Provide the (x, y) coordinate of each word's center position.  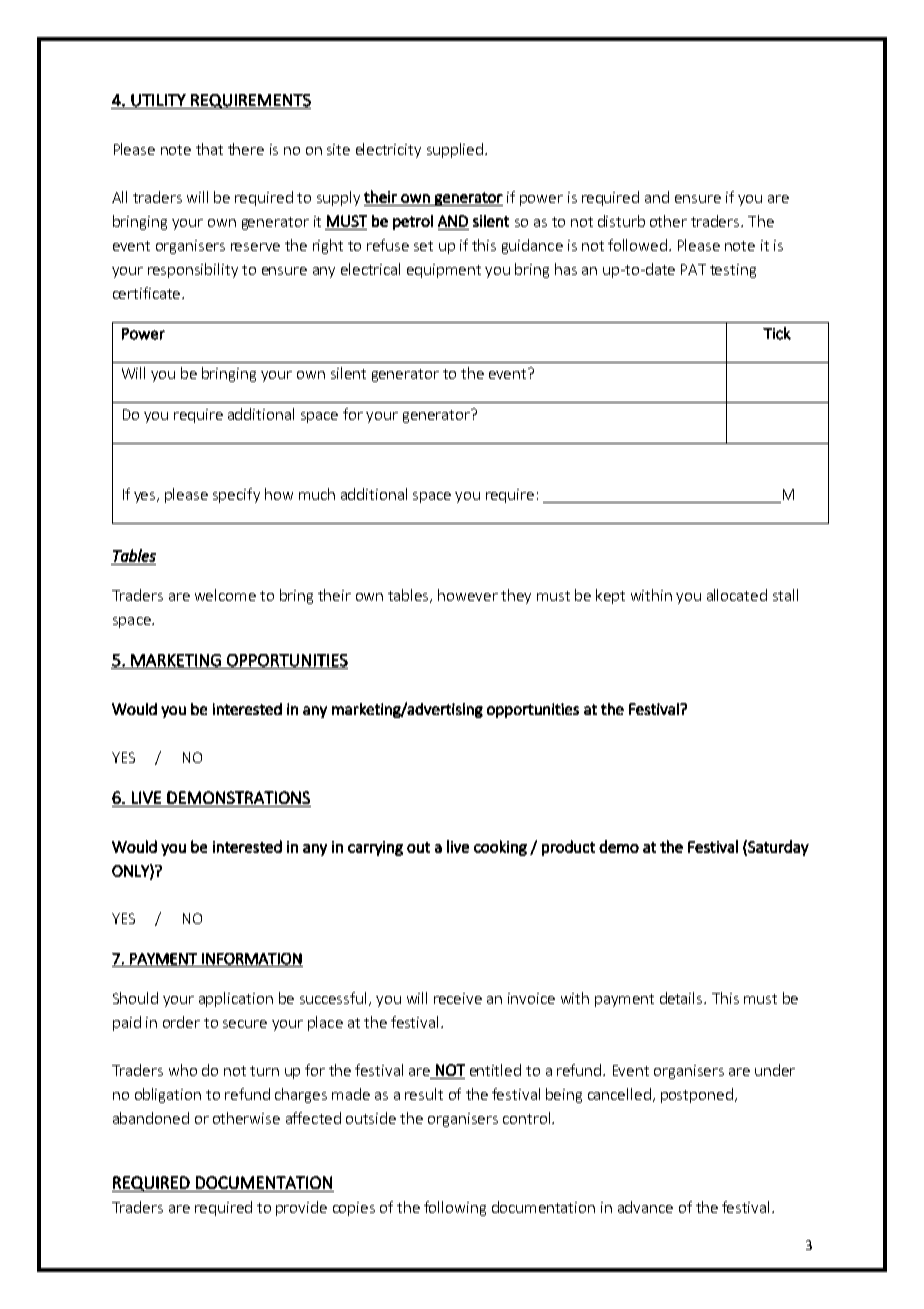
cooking (500, 848)
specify (236, 495)
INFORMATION (251, 960)
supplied (455, 150)
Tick (777, 333)
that (209, 149)
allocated (737, 595)
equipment (444, 271)
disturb (621, 221)
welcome (225, 595)
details (682, 998)
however (468, 595)
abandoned (151, 1118)
